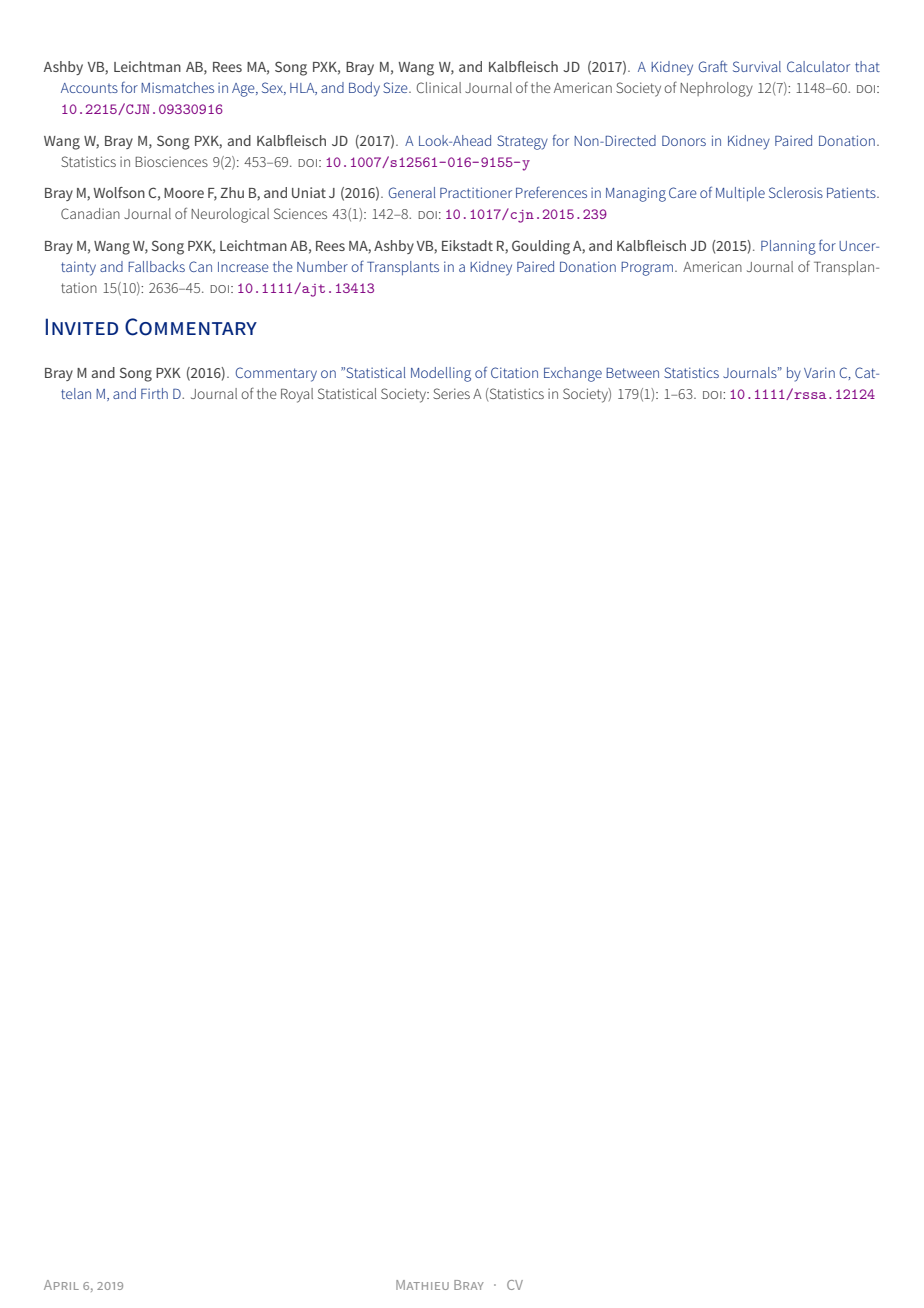 The height and width of the image is (1308, 924). Describe the element at coordinates (177, 87) in the image. I see `Mismatches` at that location.
